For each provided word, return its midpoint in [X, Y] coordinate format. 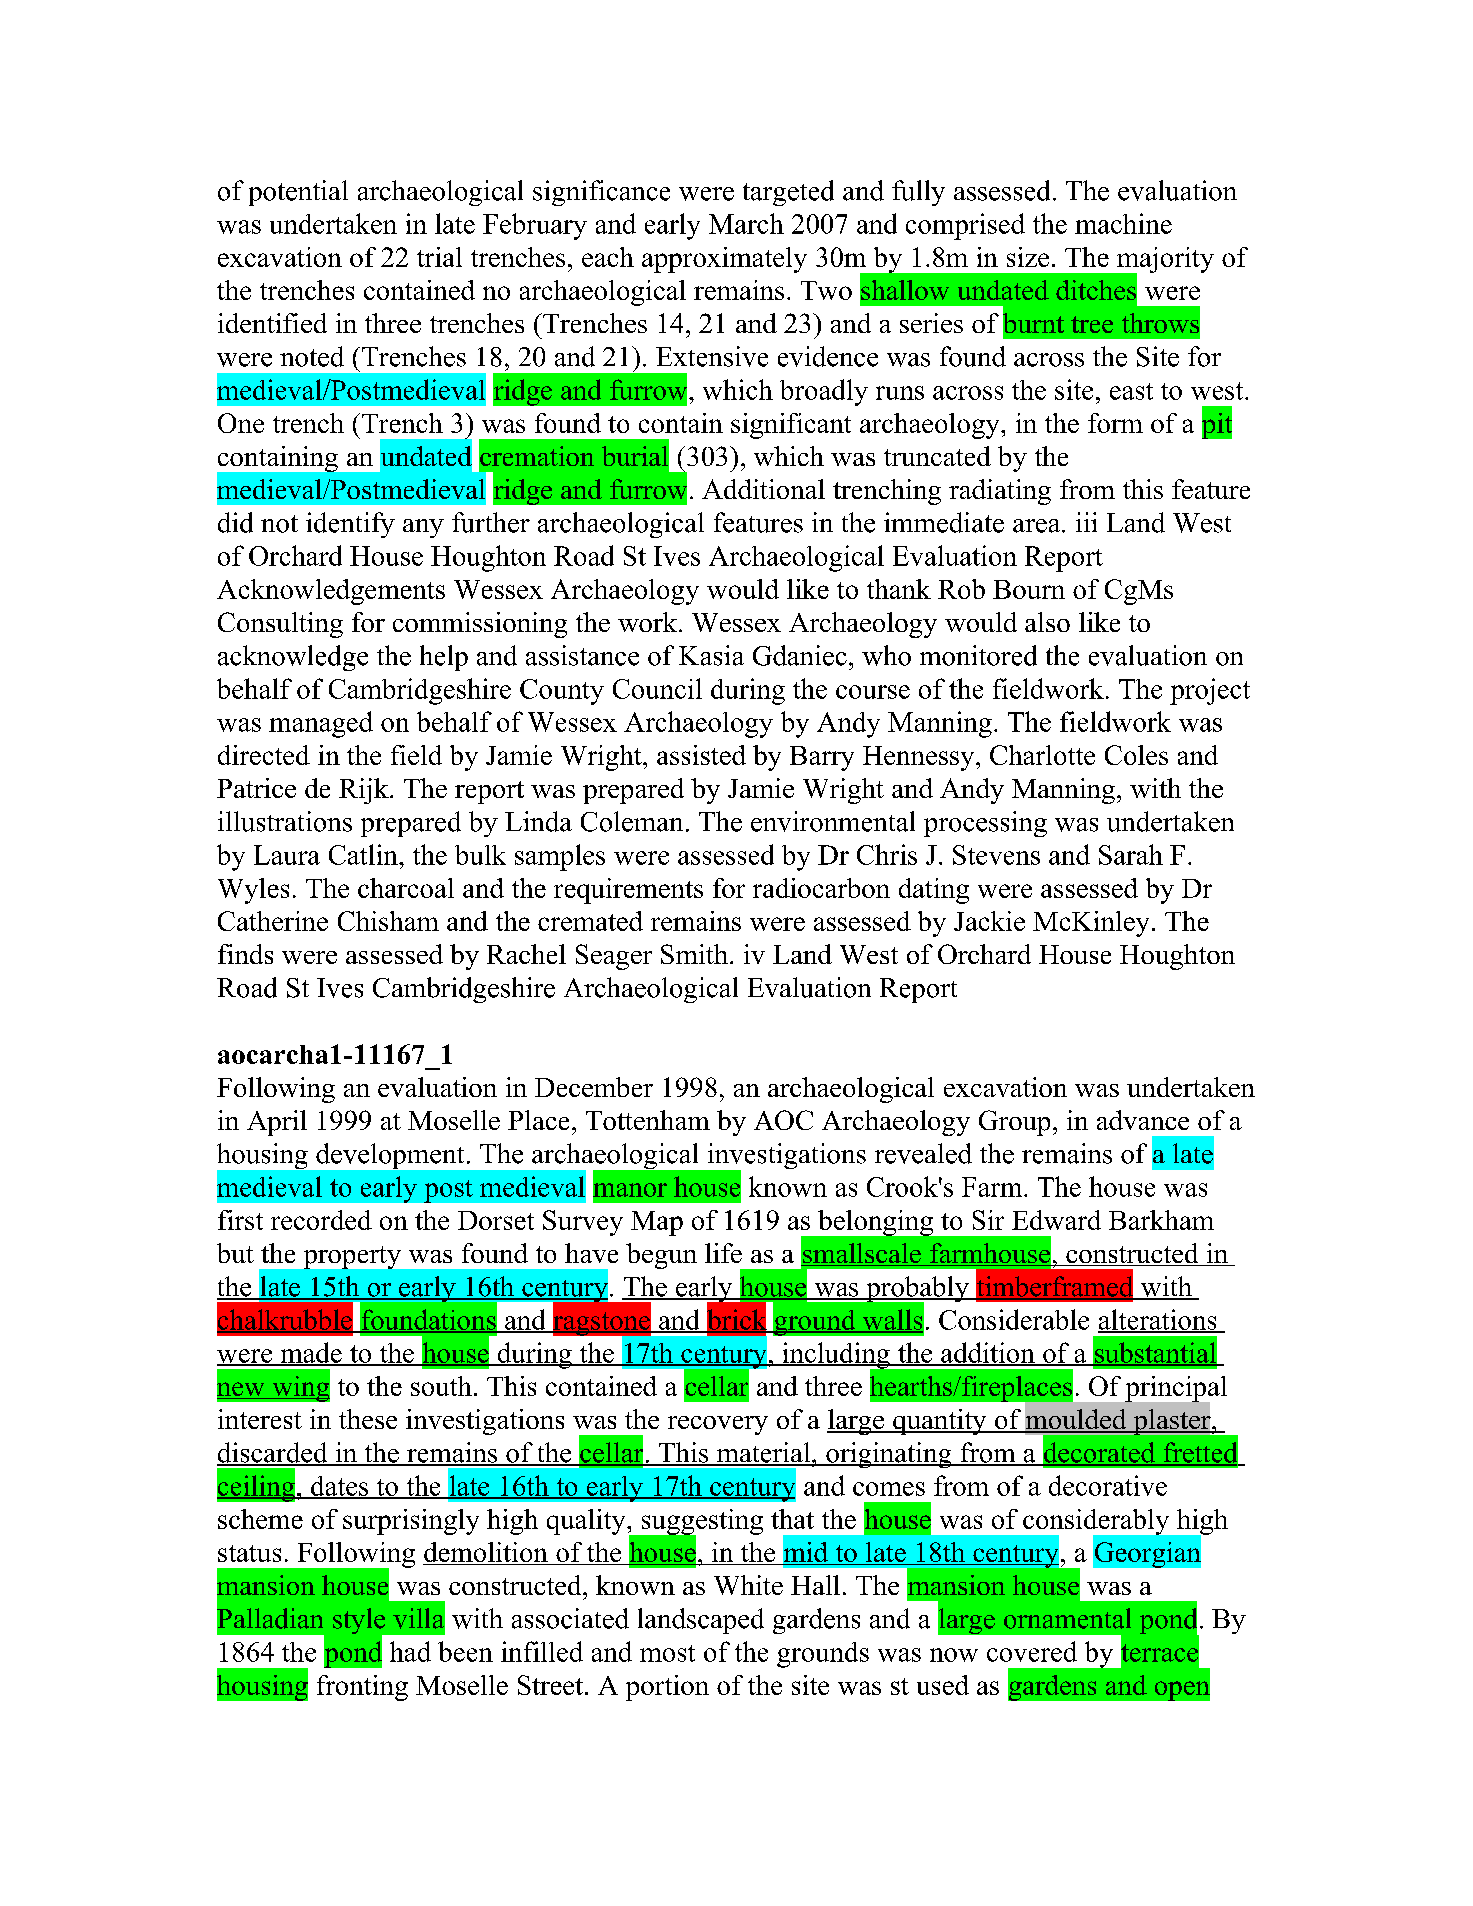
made [311, 1353]
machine [1123, 223]
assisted [701, 755]
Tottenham [648, 1120]
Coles [1136, 755]
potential [298, 193]
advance [1143, 1120]
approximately [724, 260]
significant [791, 426]
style [360, 1622]
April [277, 1123]
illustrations [285, 821]
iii [1086, 522]
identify [350, 525]
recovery [718, 1425]
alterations [1158, 1320]
